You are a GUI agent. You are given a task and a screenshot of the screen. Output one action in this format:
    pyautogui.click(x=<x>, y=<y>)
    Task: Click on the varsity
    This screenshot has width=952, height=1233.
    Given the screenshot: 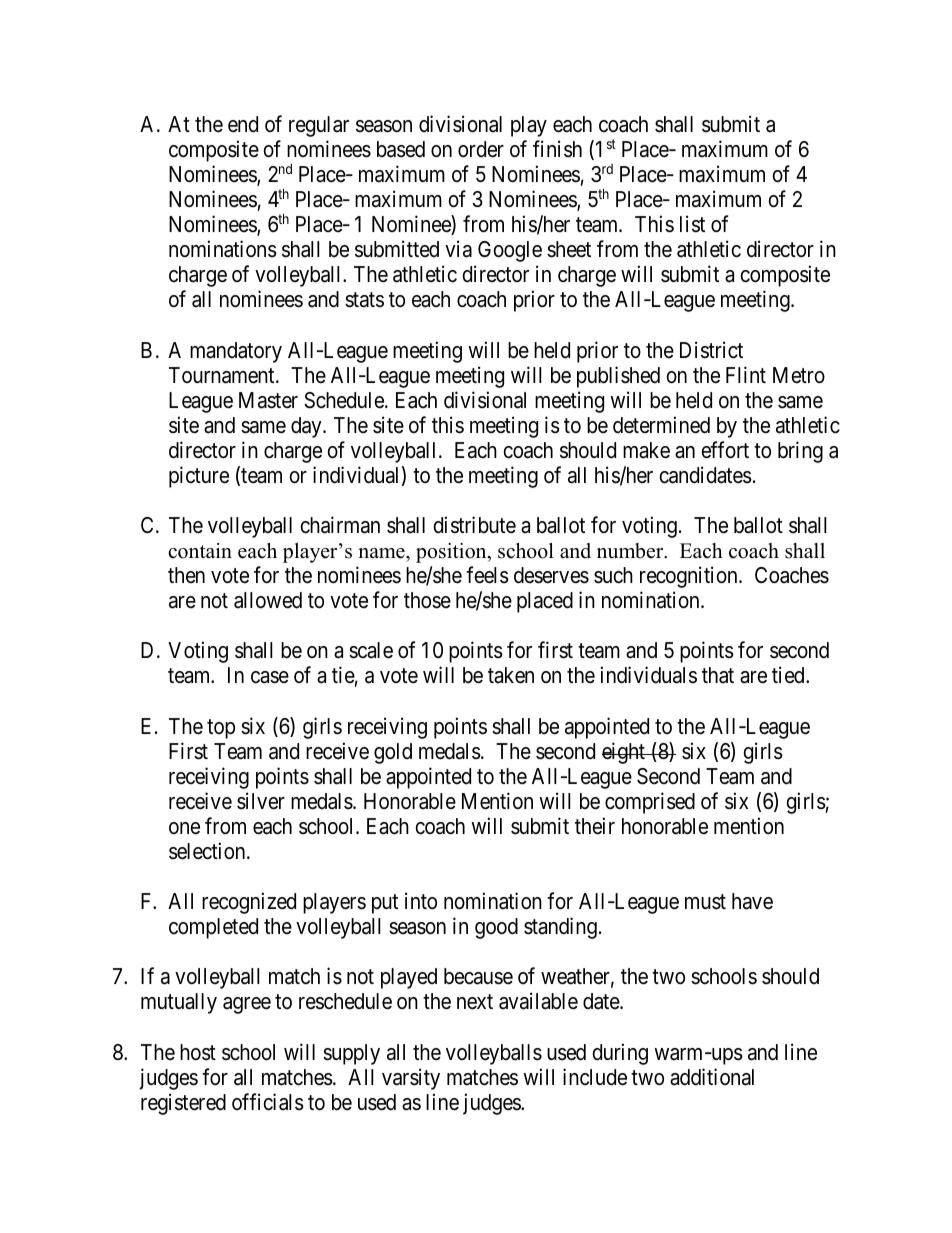 What is the action you would take?
    pyautogui.click(x=411, y=1079)
